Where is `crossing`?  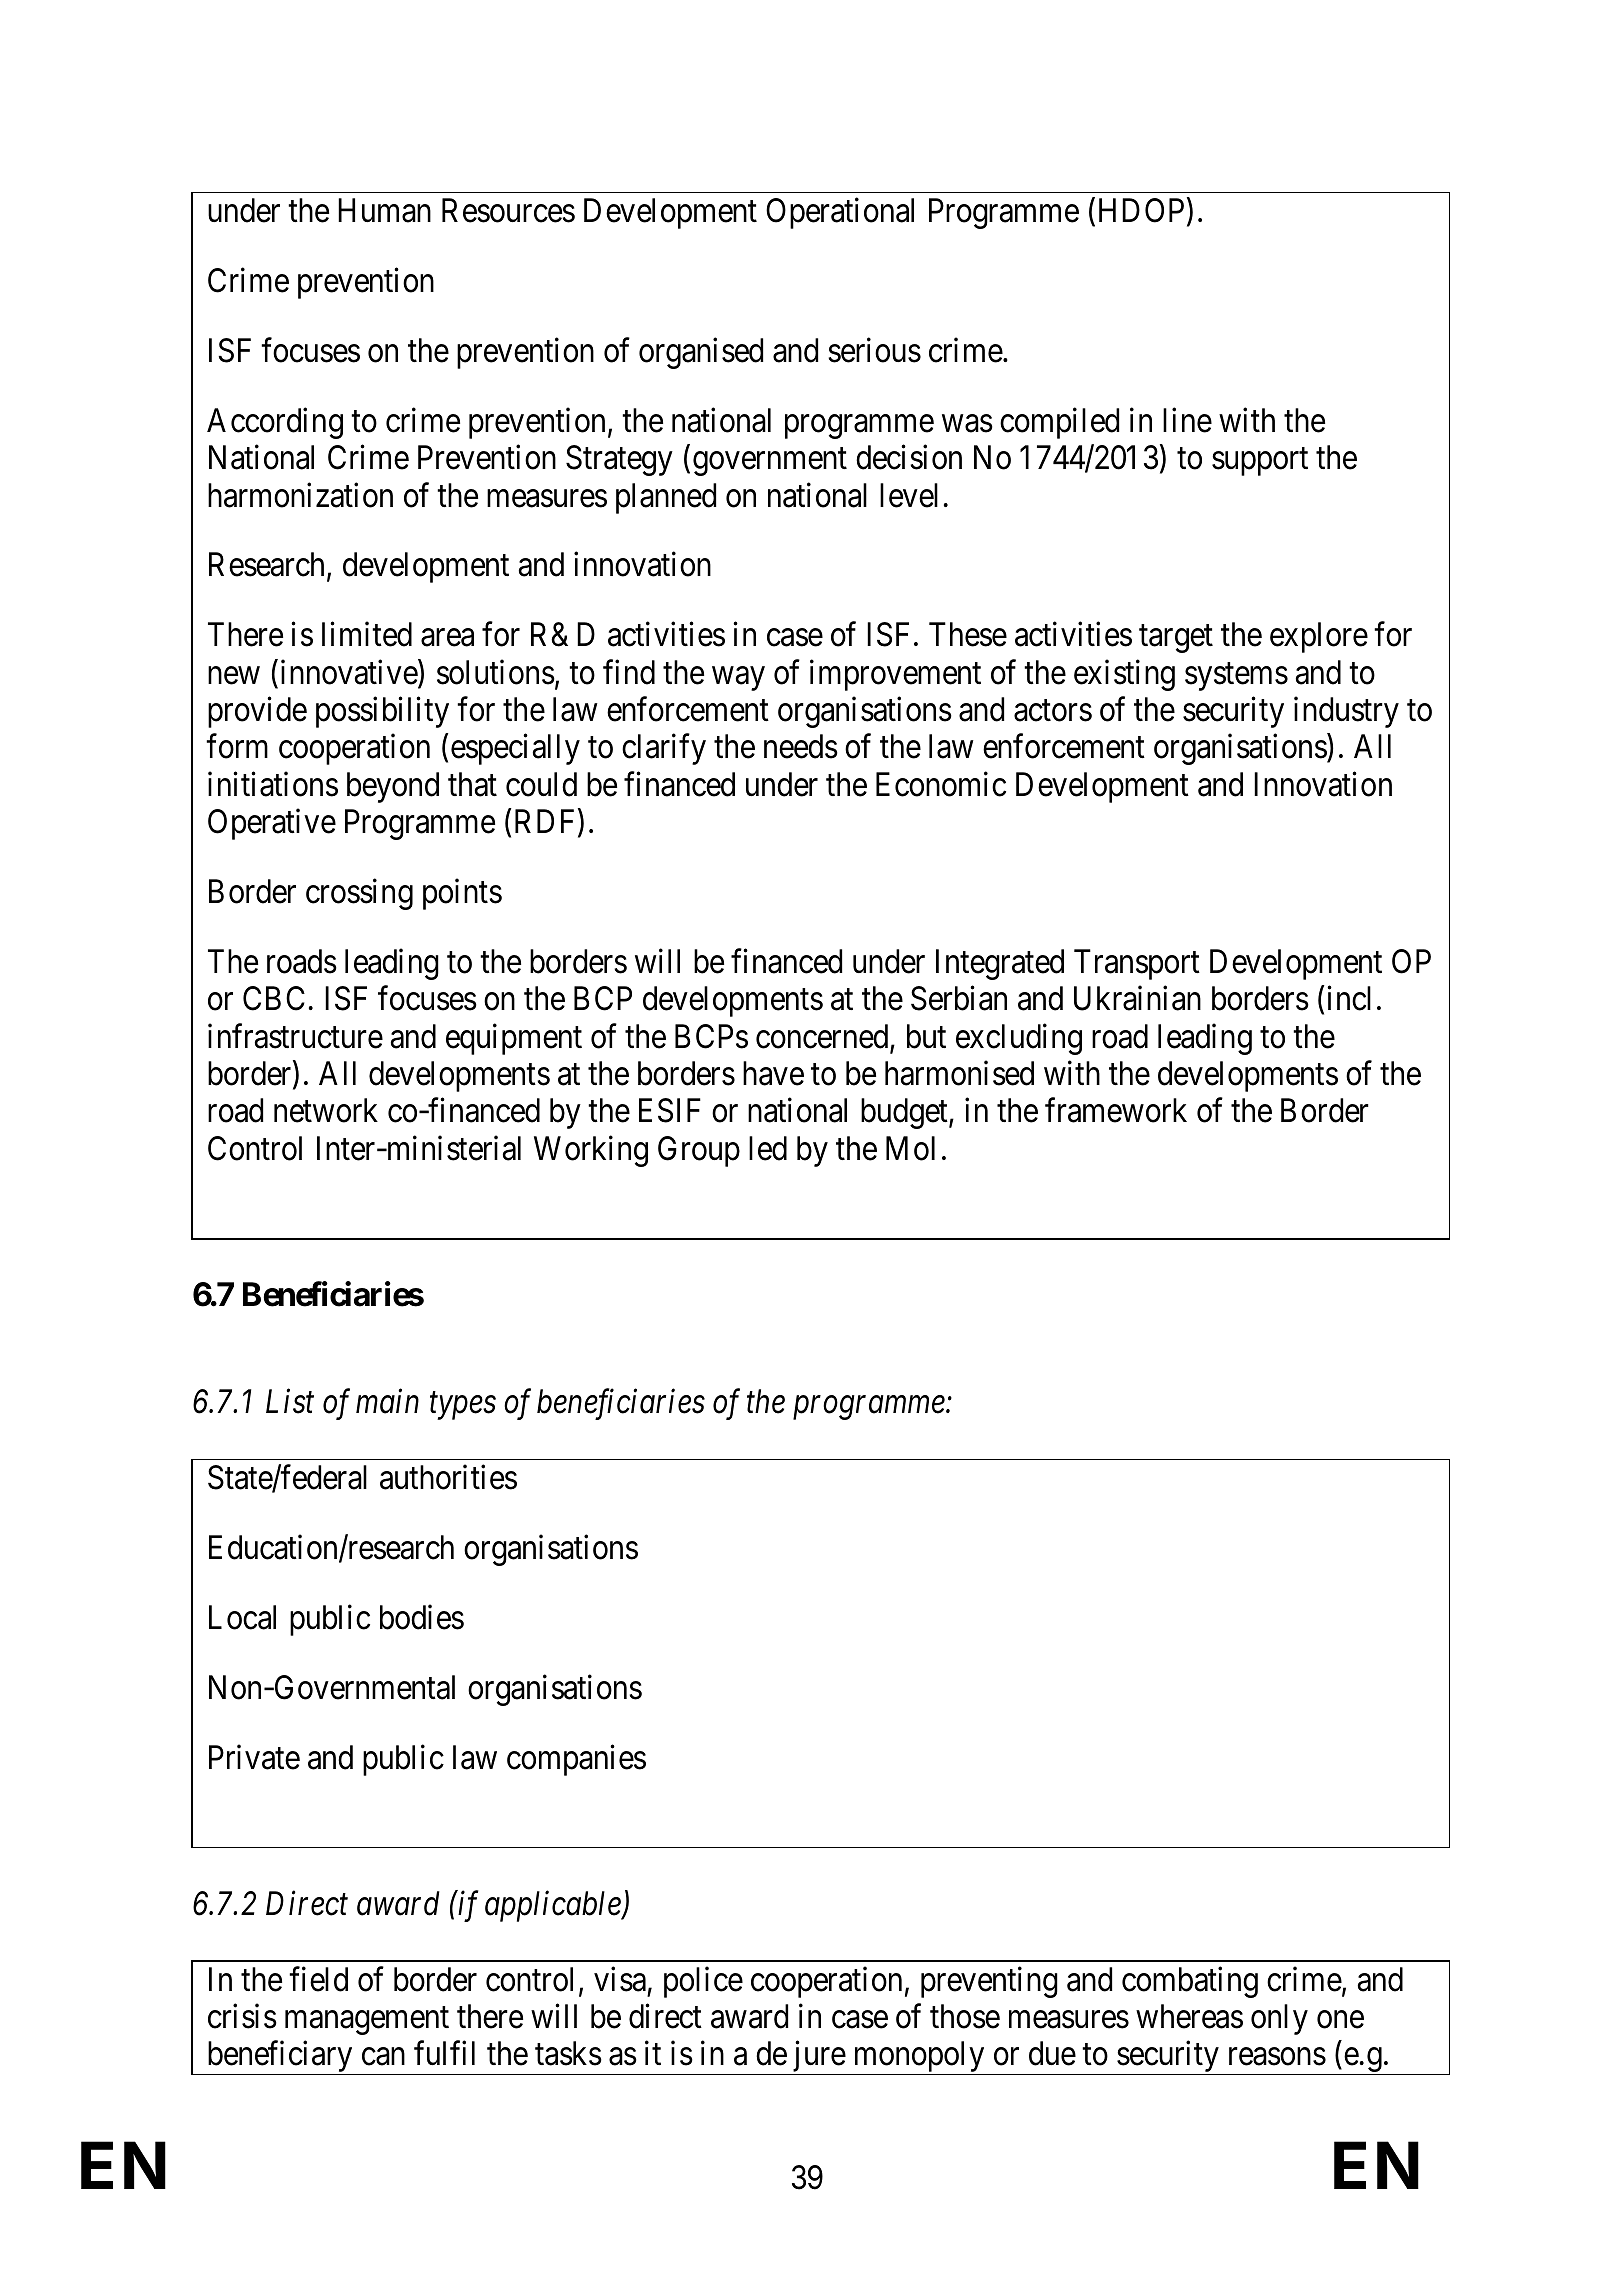
crossing is located at coordinates (359, 894).
